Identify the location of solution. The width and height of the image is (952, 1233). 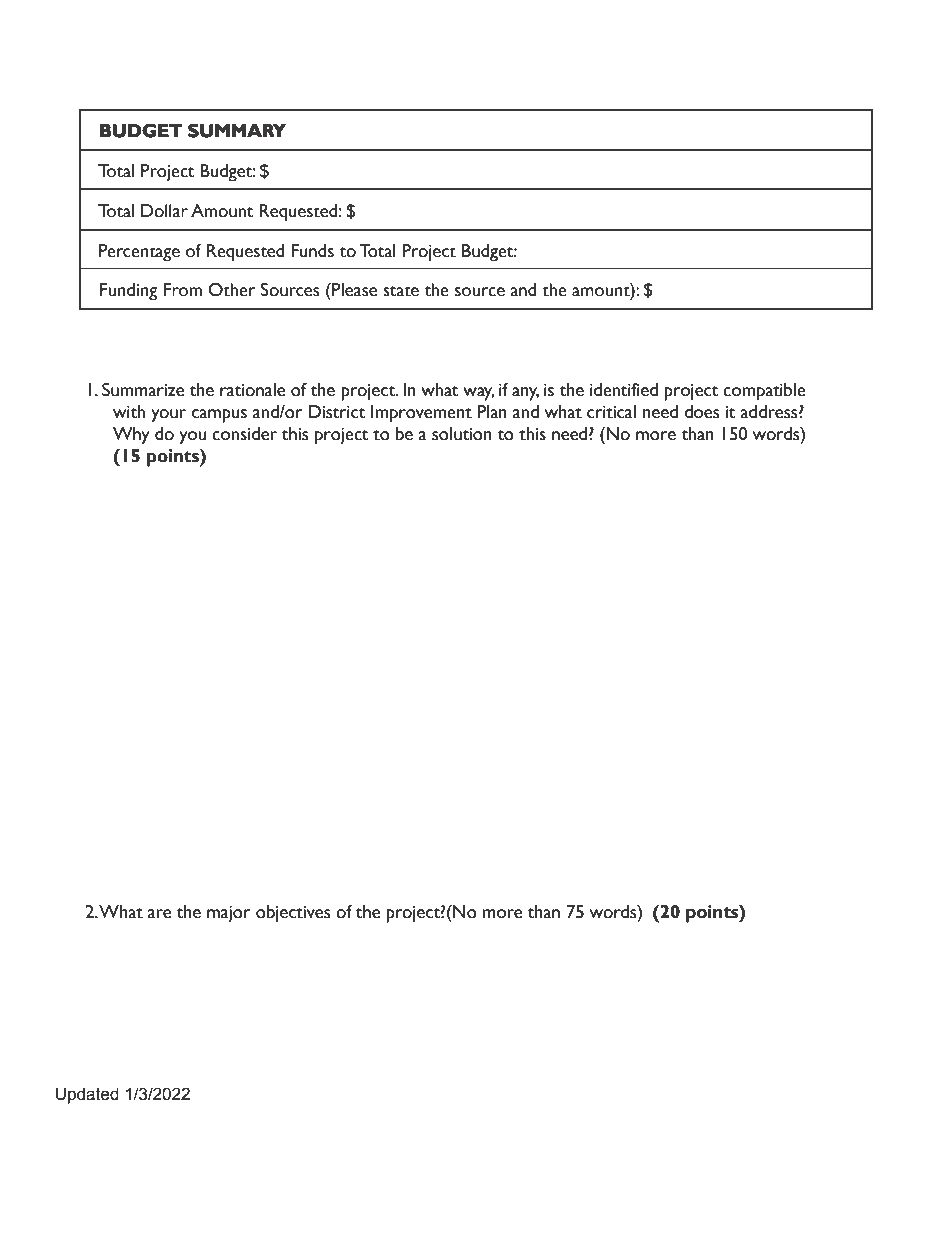
(462, 434).
